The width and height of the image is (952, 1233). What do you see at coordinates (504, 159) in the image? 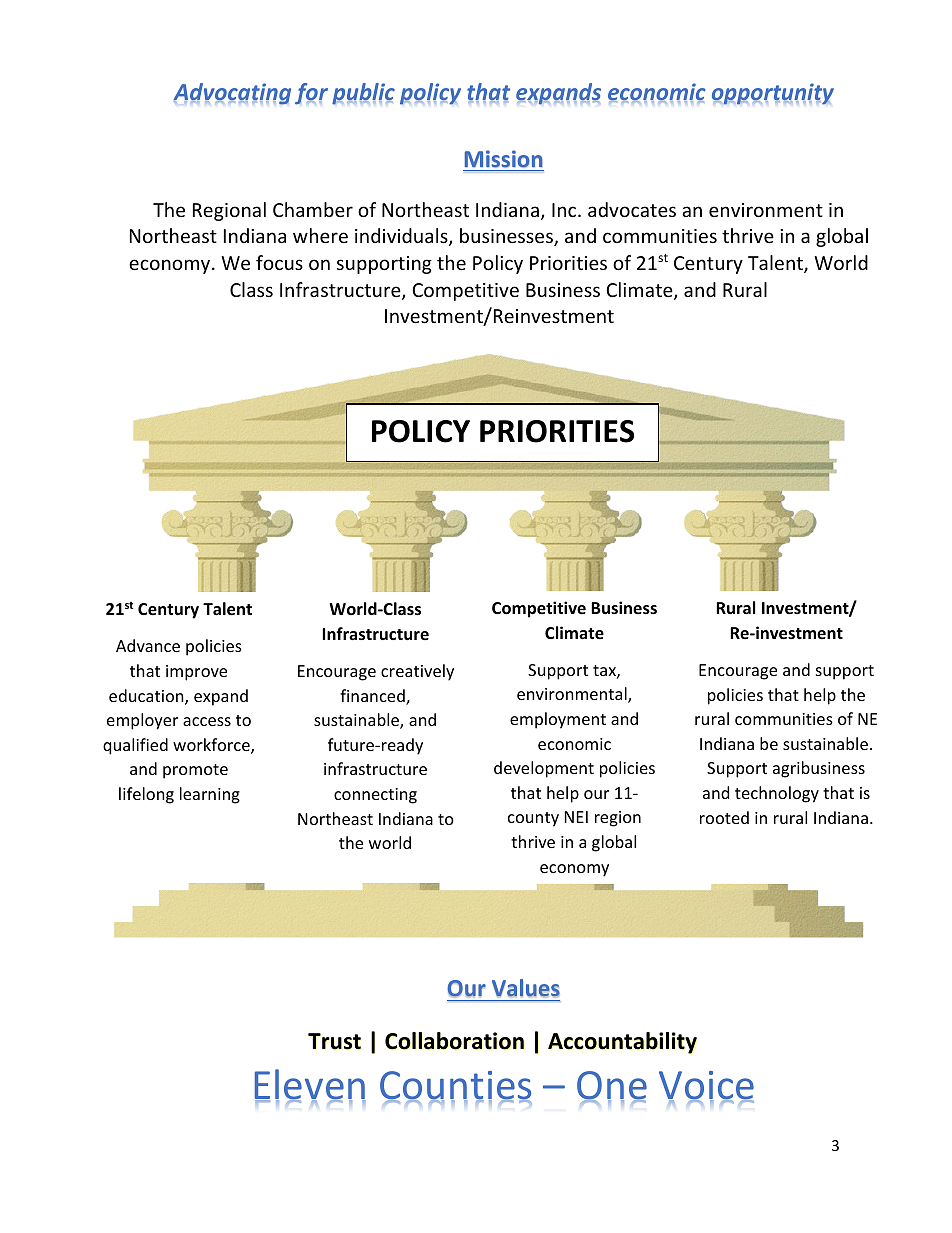
I see `Mission` at bounding box center [504, 159].
